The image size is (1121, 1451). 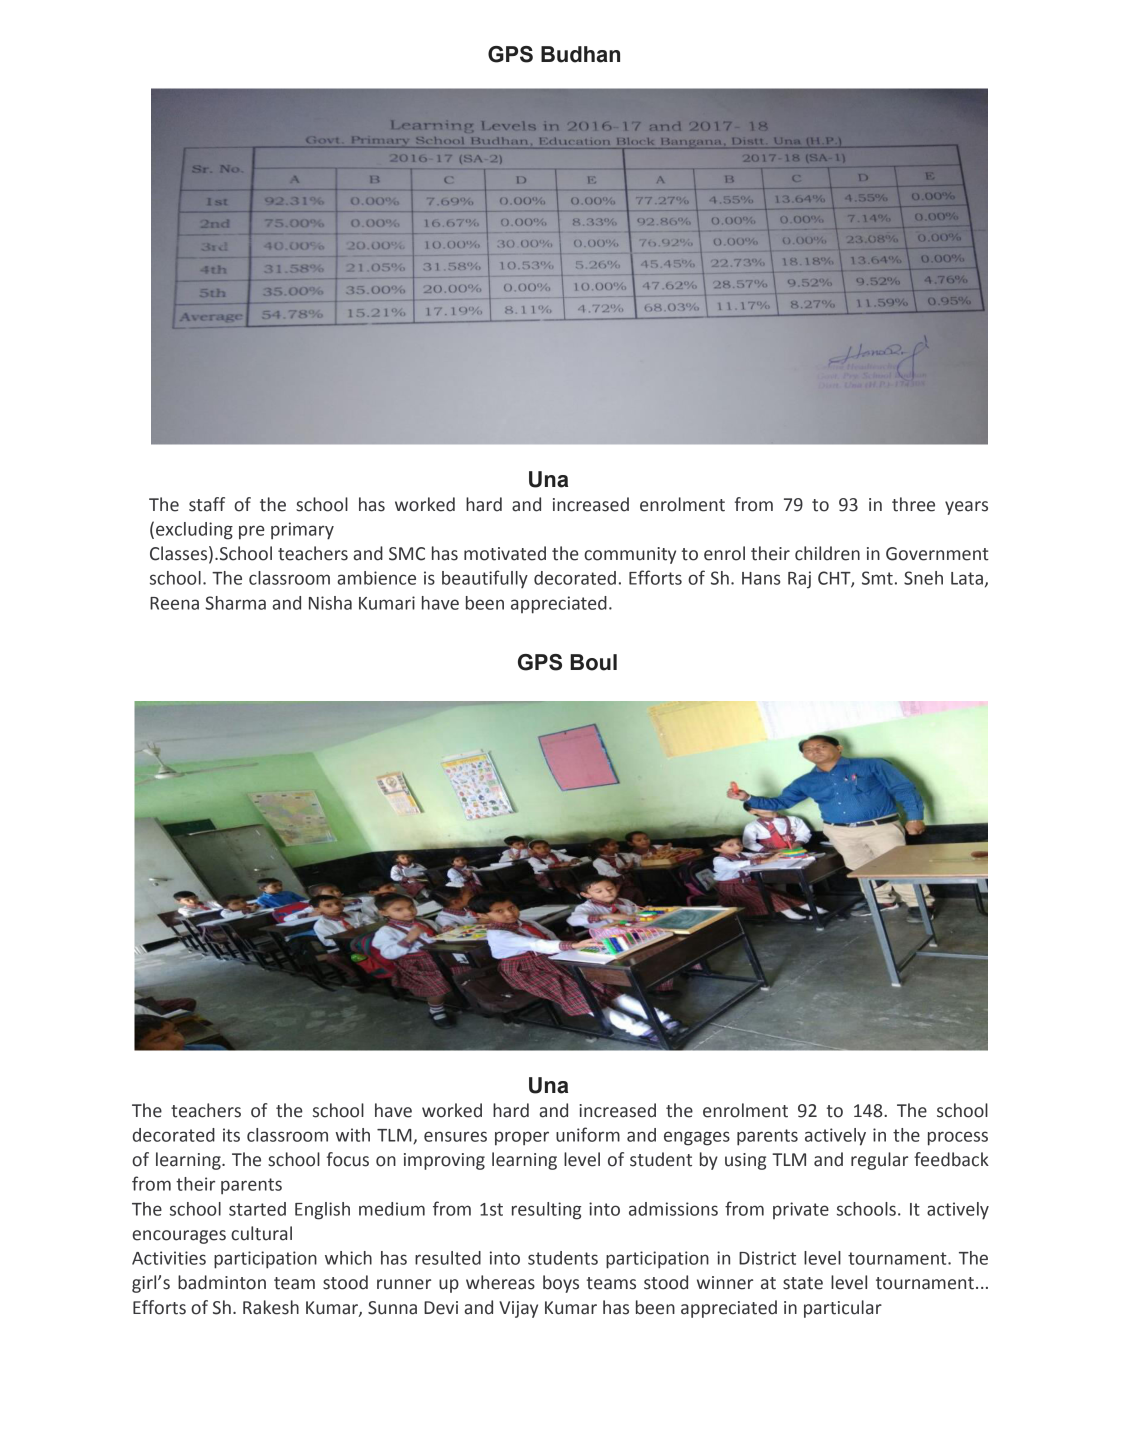 I want to click on three, so click(x=913, y=504).
